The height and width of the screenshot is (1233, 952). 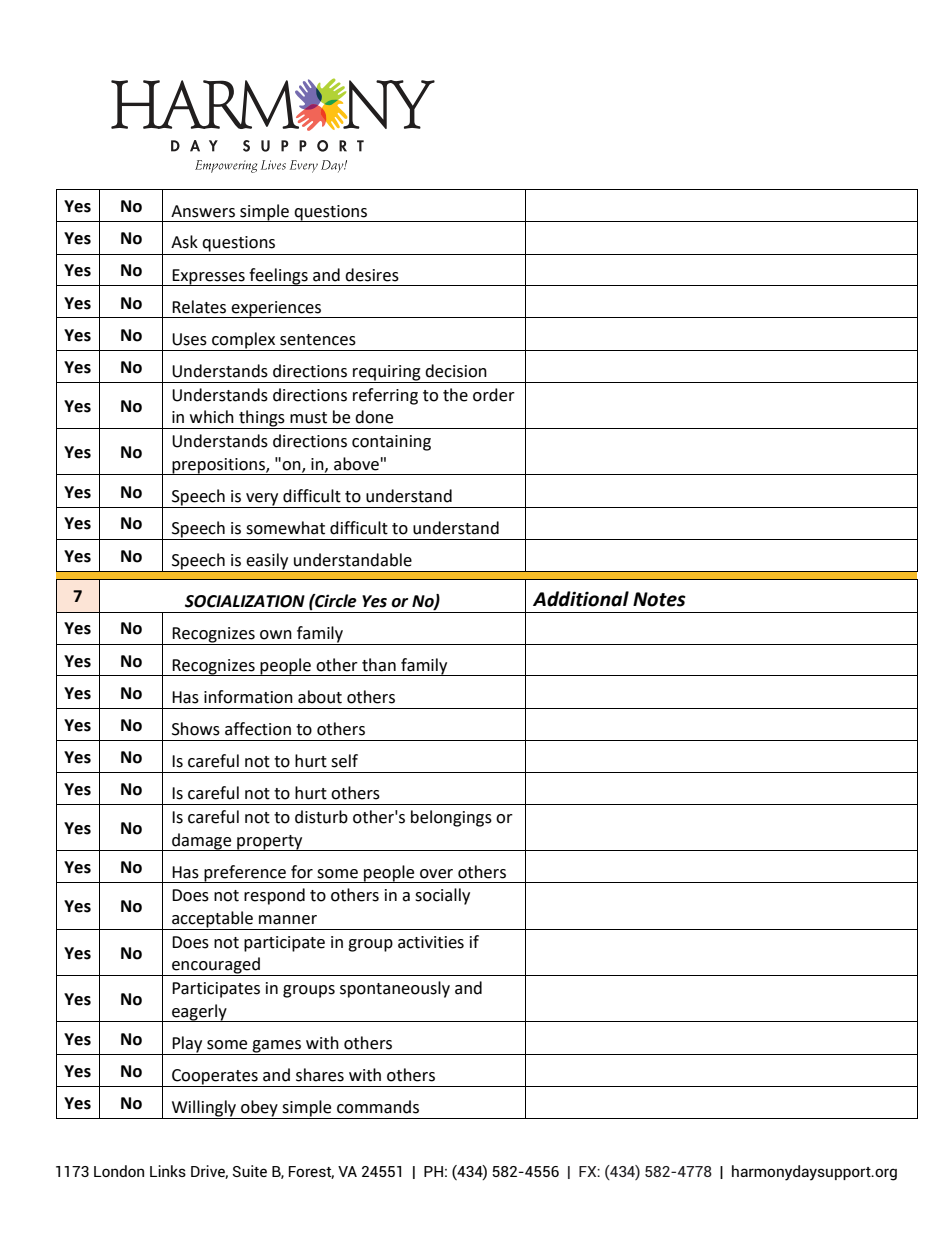 What do you see at coordinates (581, 599) in the screenshot?
I see `Additional` at bounding box center [581, 599].
